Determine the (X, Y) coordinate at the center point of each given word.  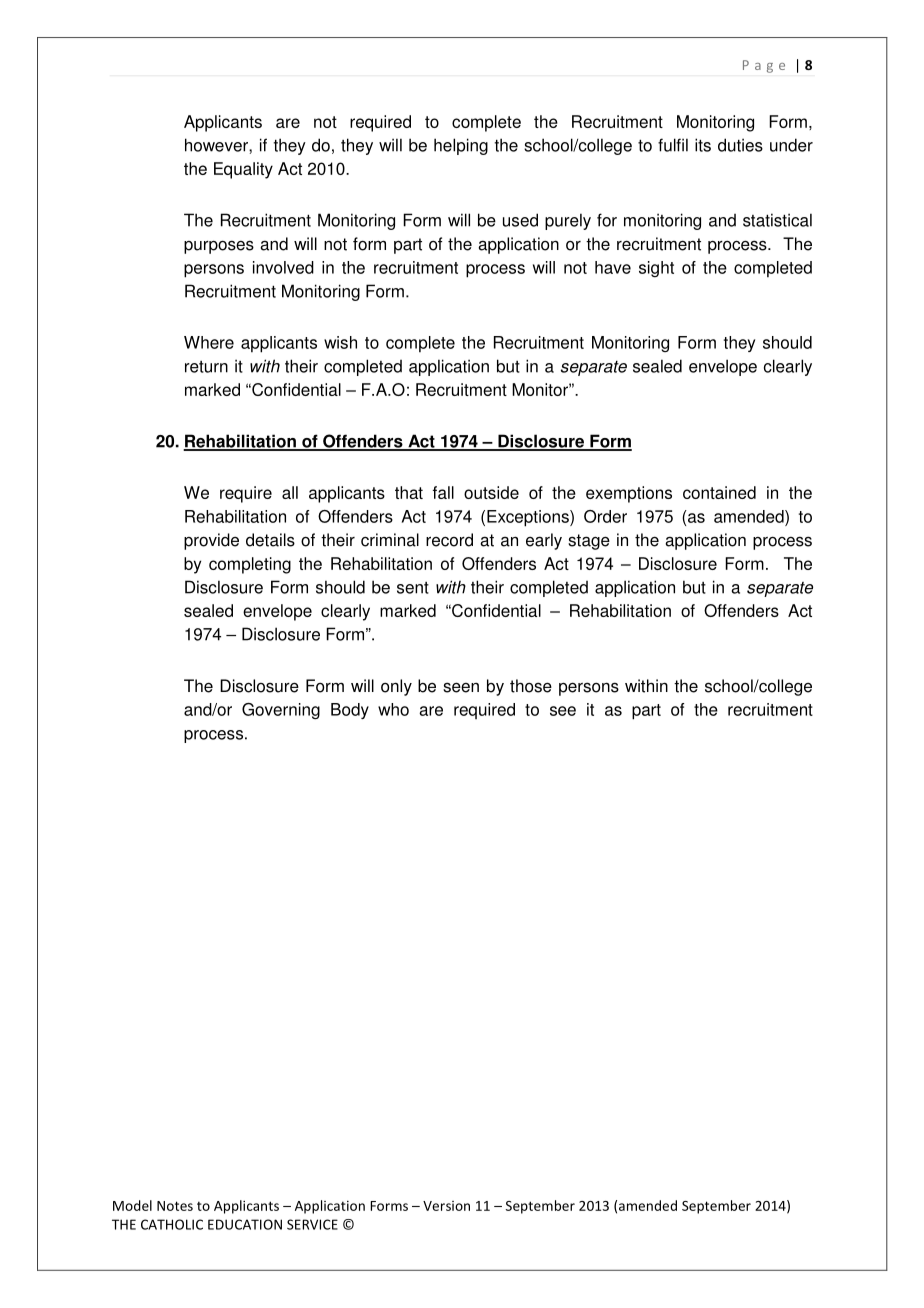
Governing (281, 711)
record (449, 540)
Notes (175, 1206)
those (531, 686)
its (703, 145)
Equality (243, 170)
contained (719, 492)
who (393, 709)
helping (461, 146)
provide (211, 541)
